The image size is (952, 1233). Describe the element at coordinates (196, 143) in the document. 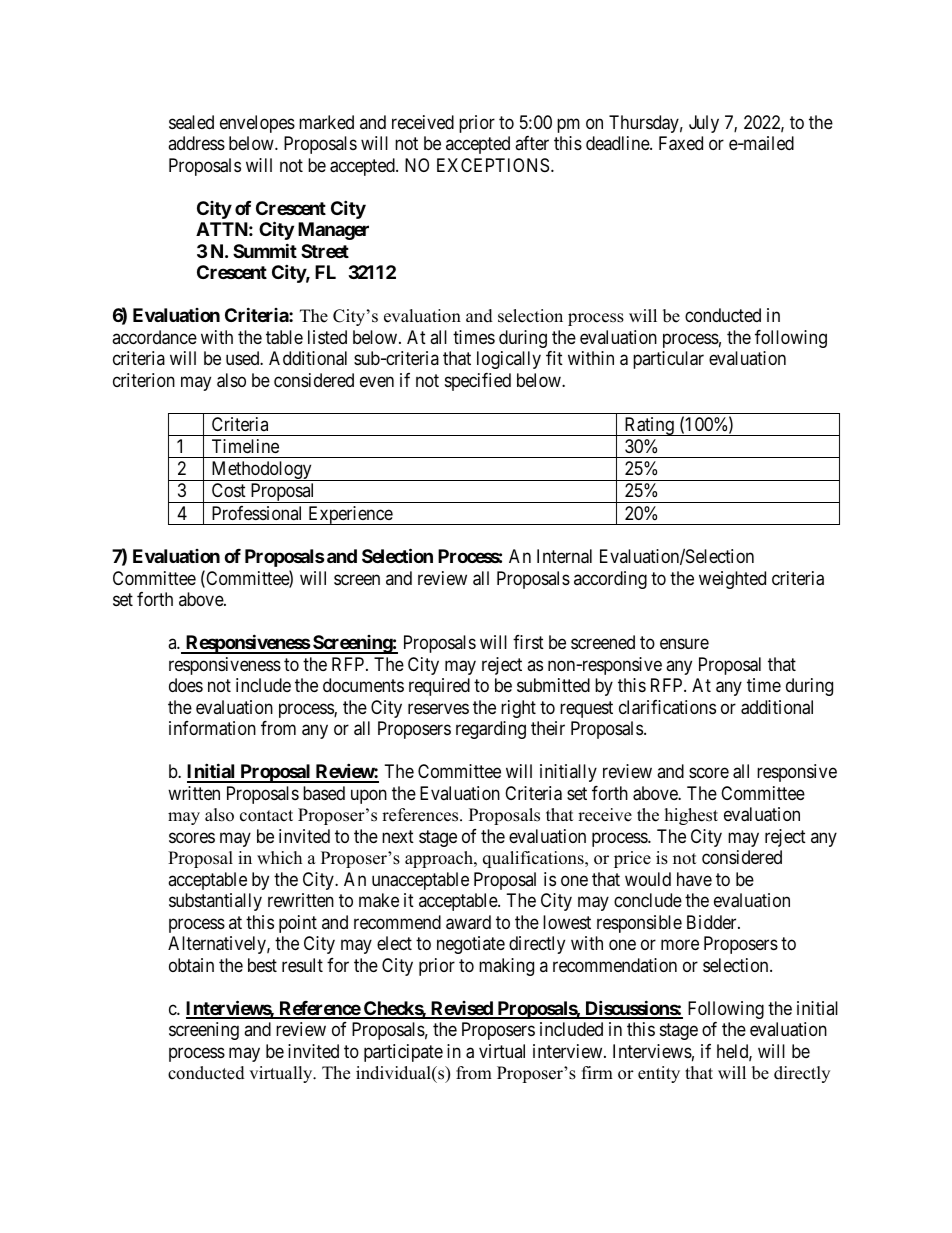

I see `address` at that location.
